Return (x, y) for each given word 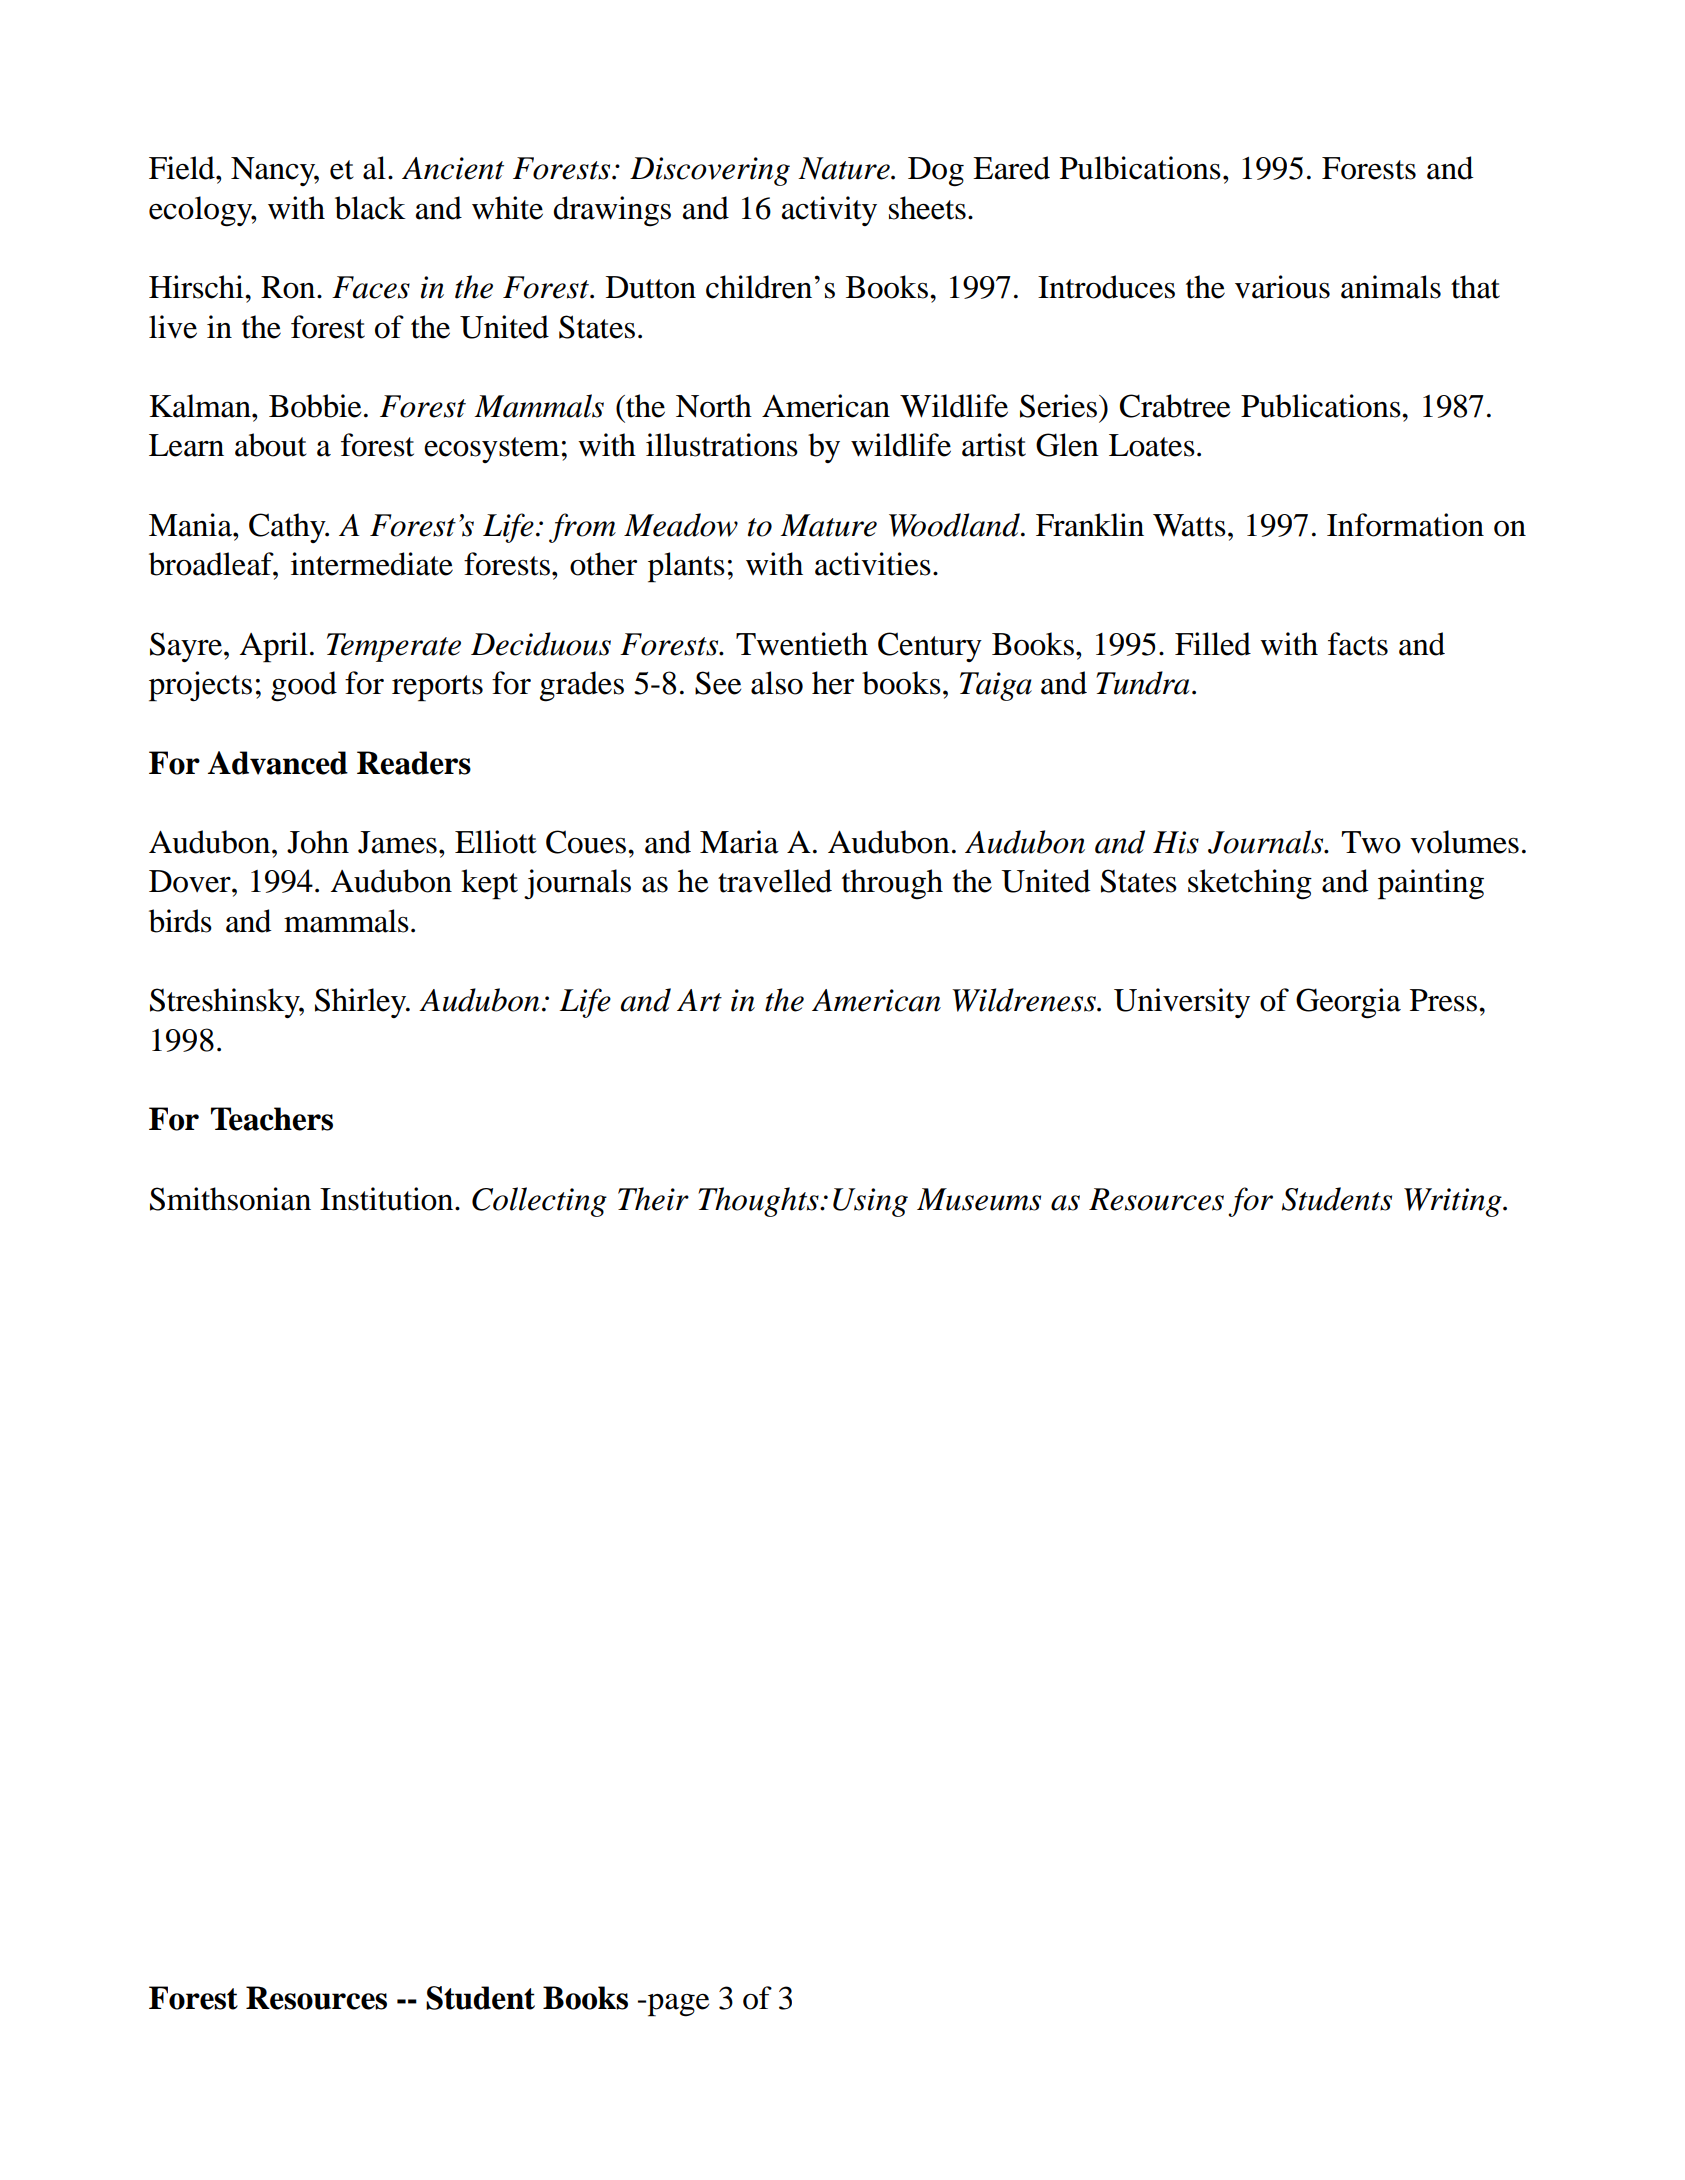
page (679, 2005)
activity (829, 211)
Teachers (272, 1119)
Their (653, 1199)
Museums (979, 1199)
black (370, 208)
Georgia (1348, 1003)
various (1282, 287)
